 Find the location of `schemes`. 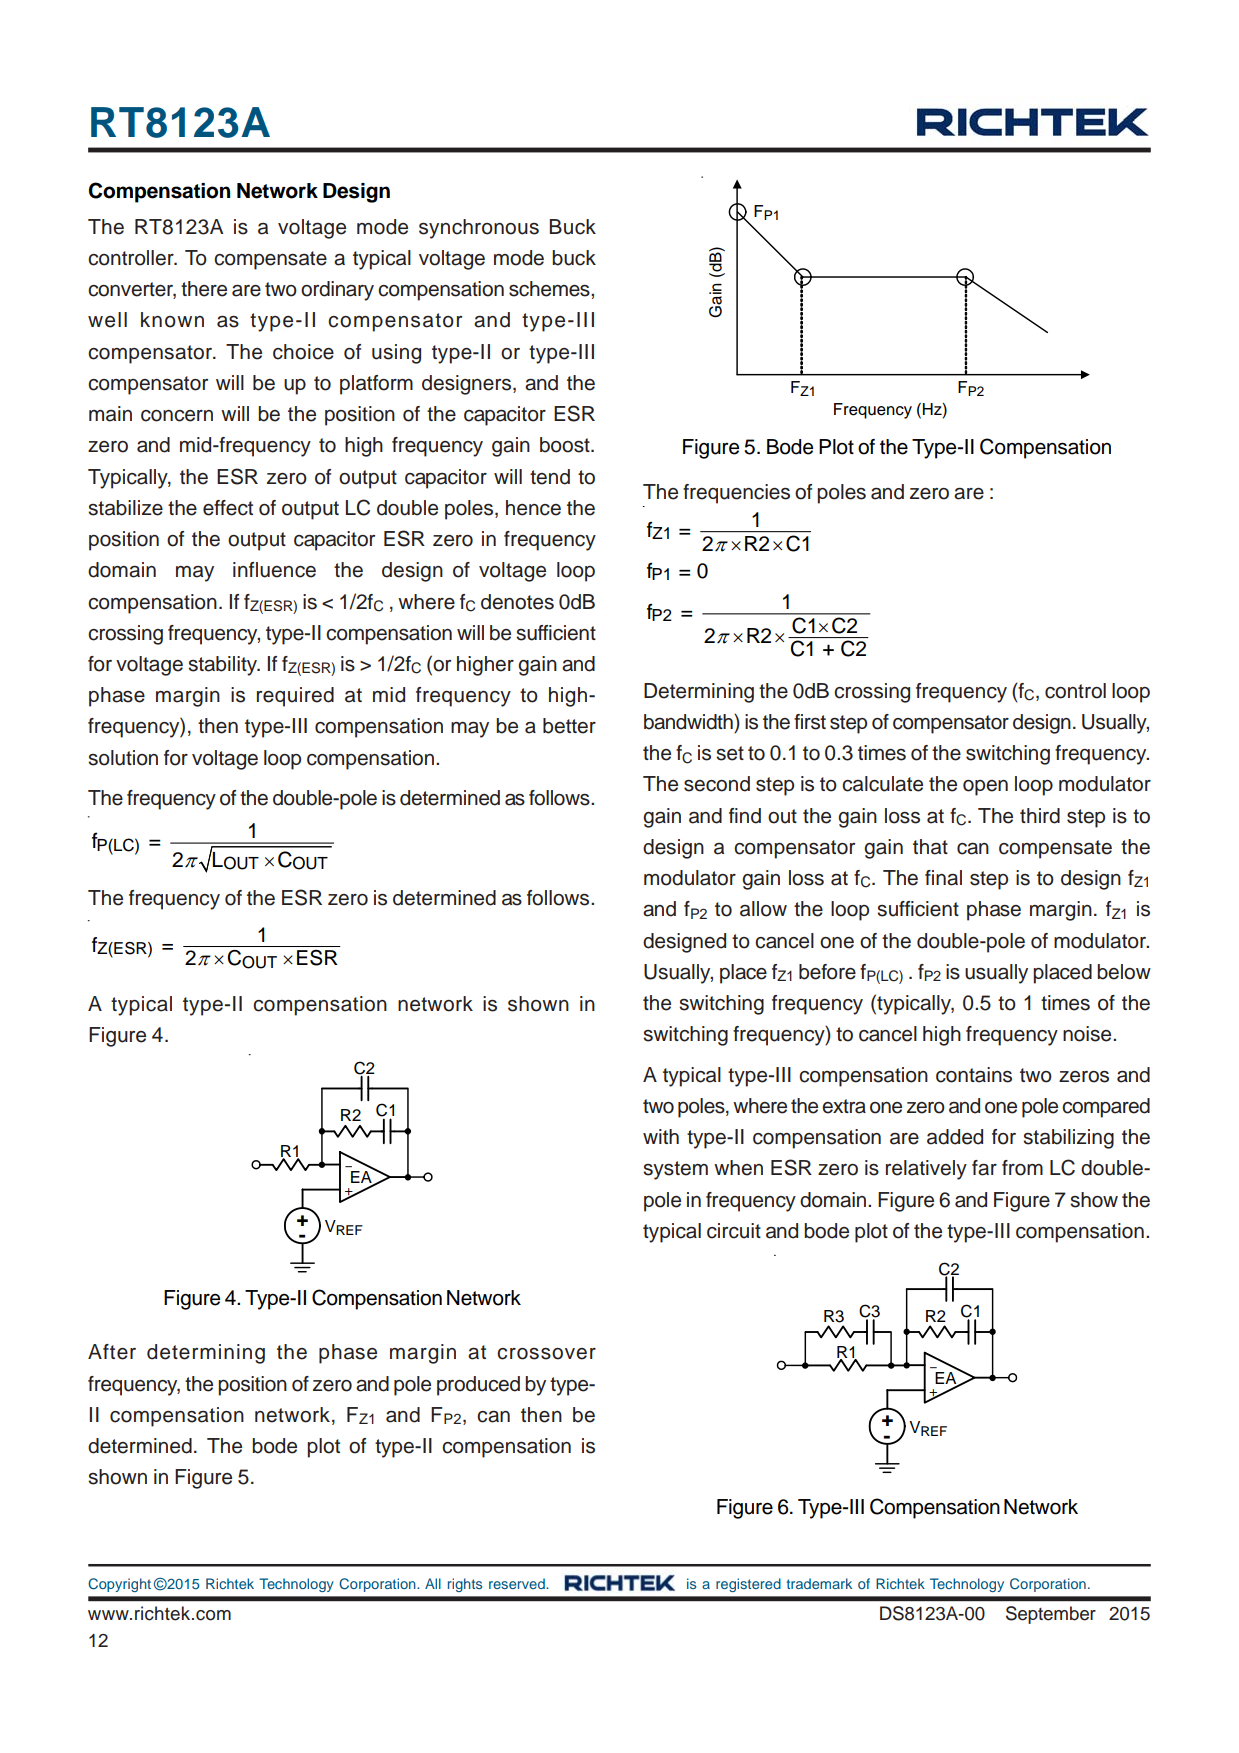

schemes is located at coordinates (550, 289).
